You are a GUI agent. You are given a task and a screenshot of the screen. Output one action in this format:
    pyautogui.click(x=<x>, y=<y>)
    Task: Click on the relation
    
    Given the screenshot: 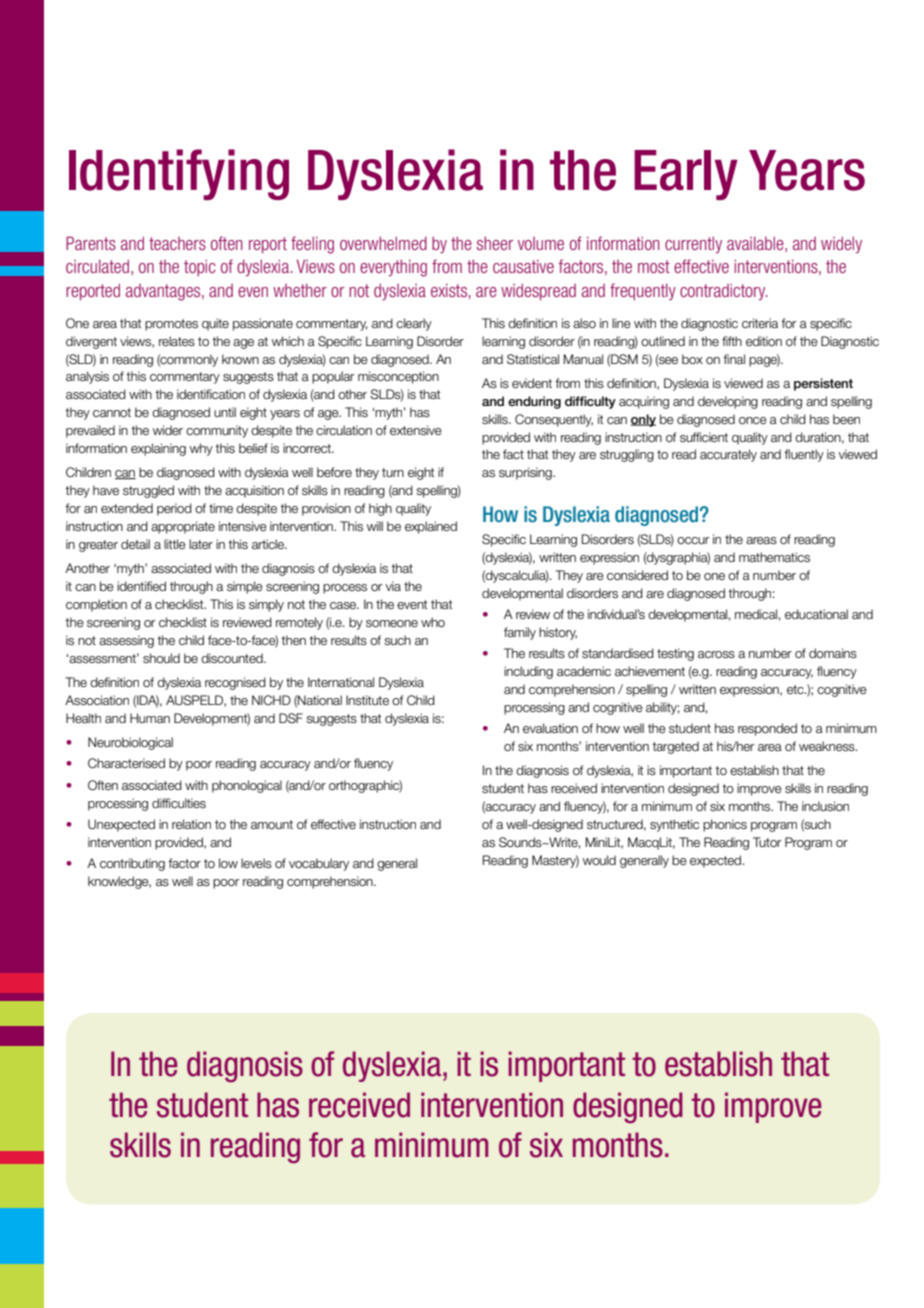 What is the action you would take?
    pyautogui.click(x=191, y=824)
